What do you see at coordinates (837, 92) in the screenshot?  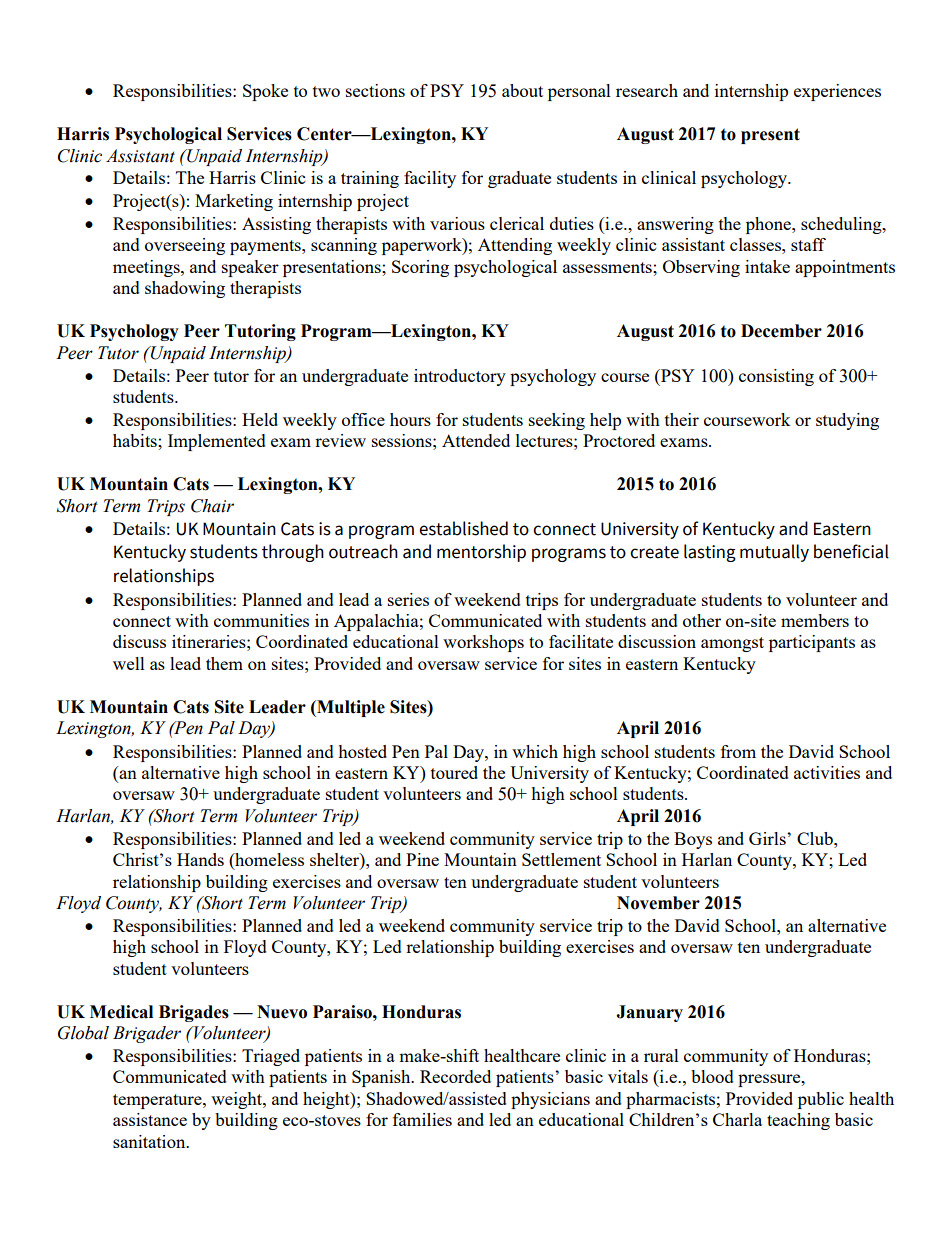 I see `experiences` at bounding box center [837, 92].
